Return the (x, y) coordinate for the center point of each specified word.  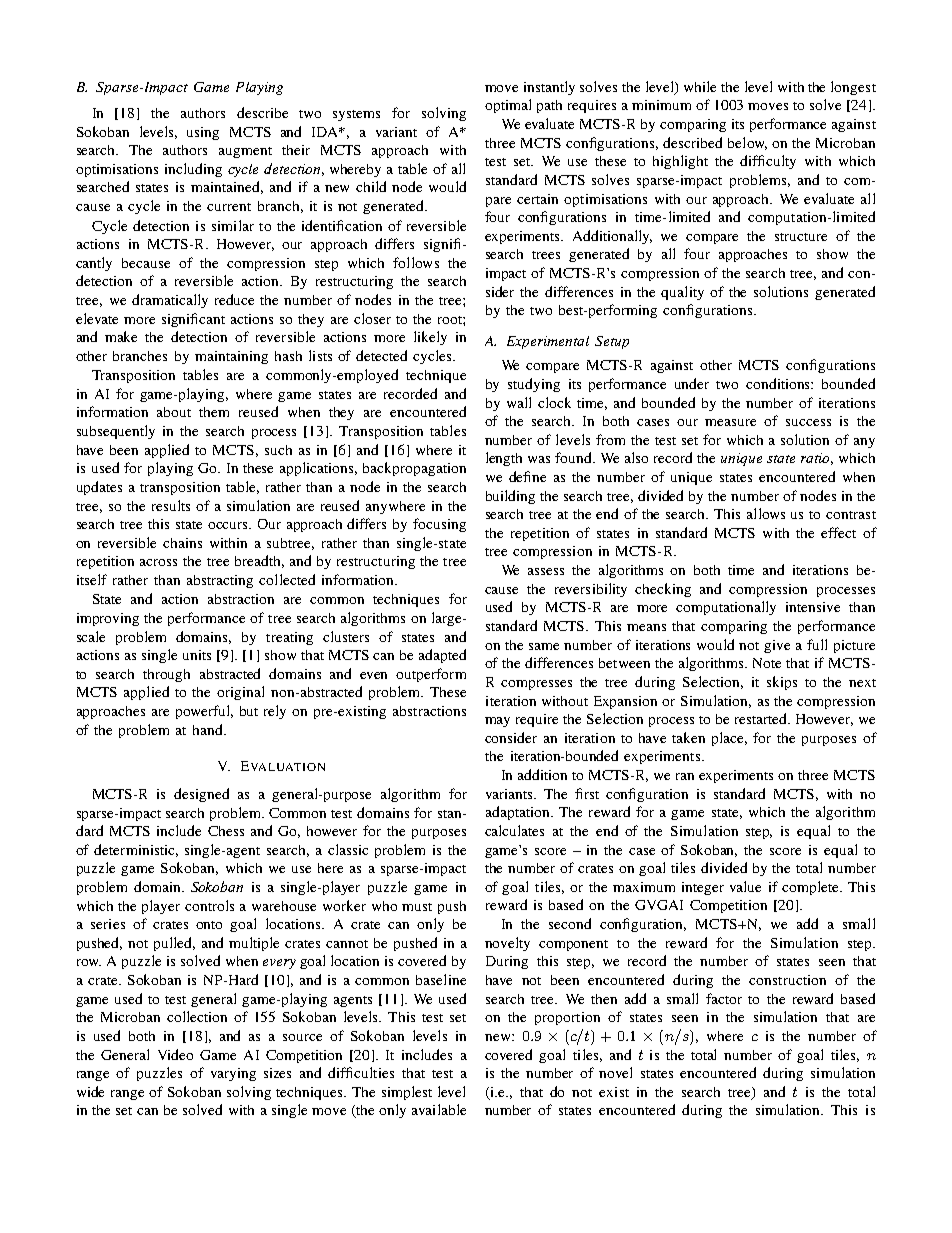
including (193, 170)
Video (175, 1054)
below (747, 143)
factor (724, 998)
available (439, 1109)
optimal (508, 106)
